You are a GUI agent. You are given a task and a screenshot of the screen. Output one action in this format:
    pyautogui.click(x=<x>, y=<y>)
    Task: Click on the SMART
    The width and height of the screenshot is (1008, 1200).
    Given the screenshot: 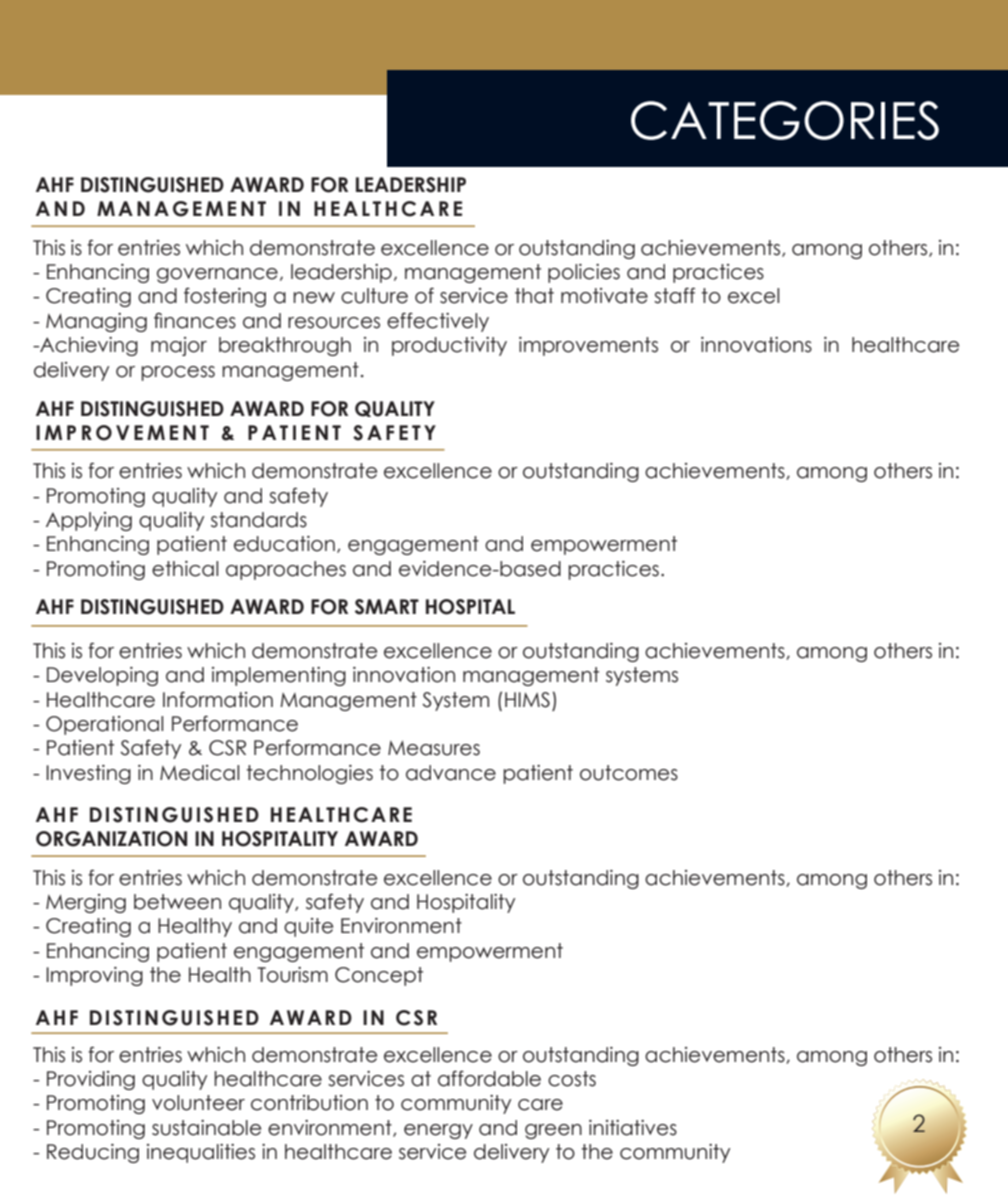 What is the action you would take?
    pyautogui.click(x=387, y=607)
